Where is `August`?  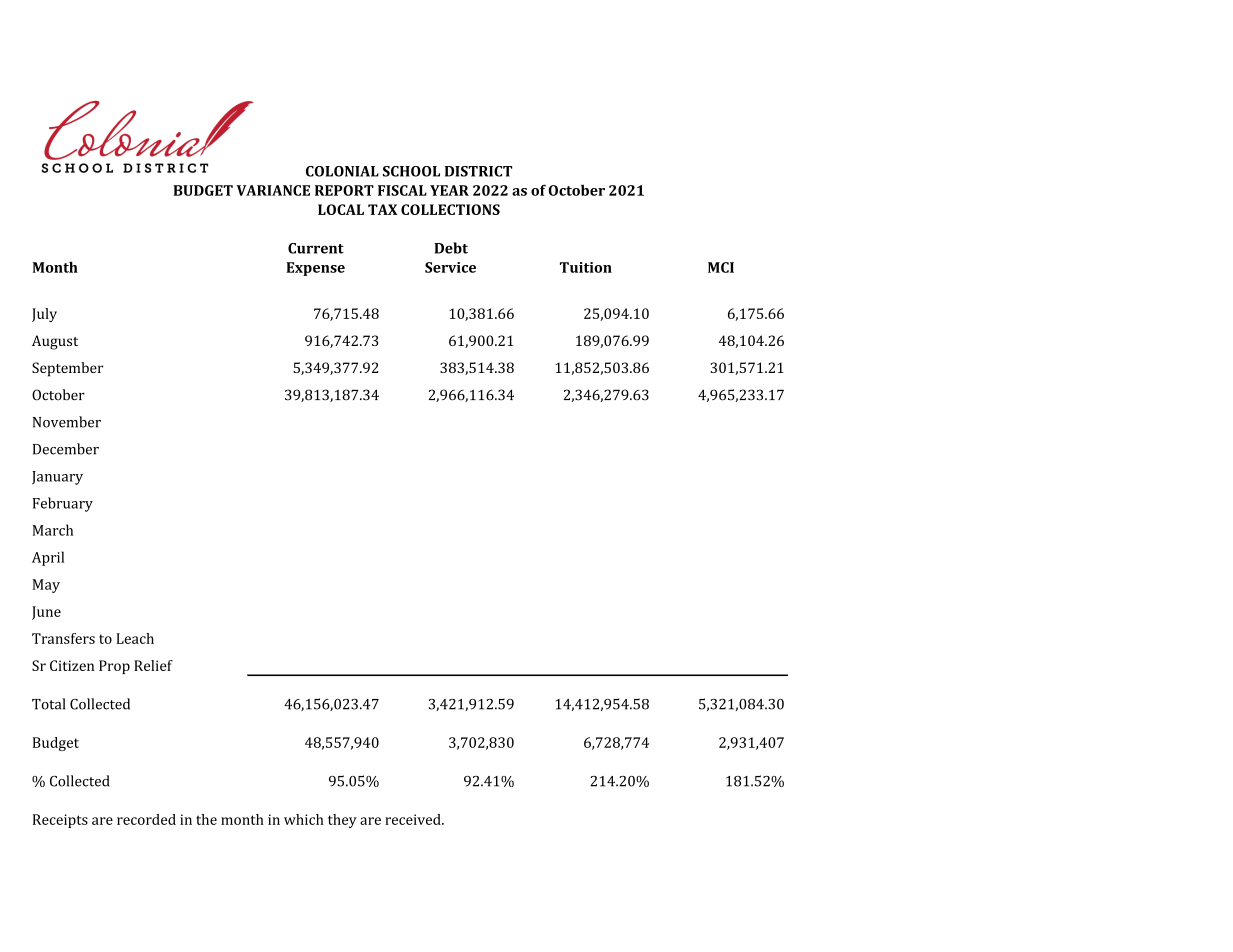 August is located at coordinates (55, 342).
